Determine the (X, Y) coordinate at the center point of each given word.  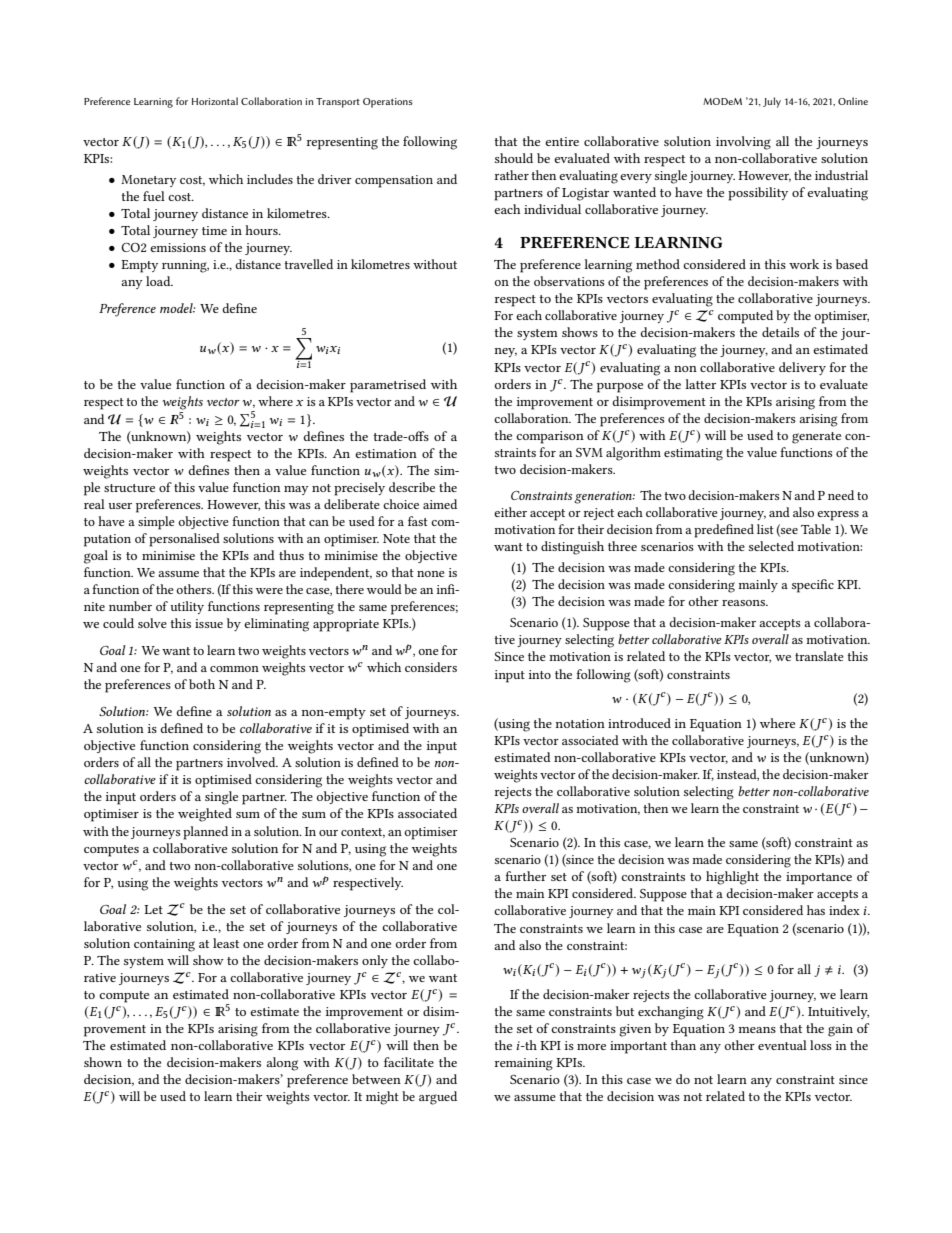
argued (438, 1098)
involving (743, 143)
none (431, 574)
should (514, 158)
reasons (744, 603)
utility (187, 607)
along (282, 1064)
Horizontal (215, 101)
